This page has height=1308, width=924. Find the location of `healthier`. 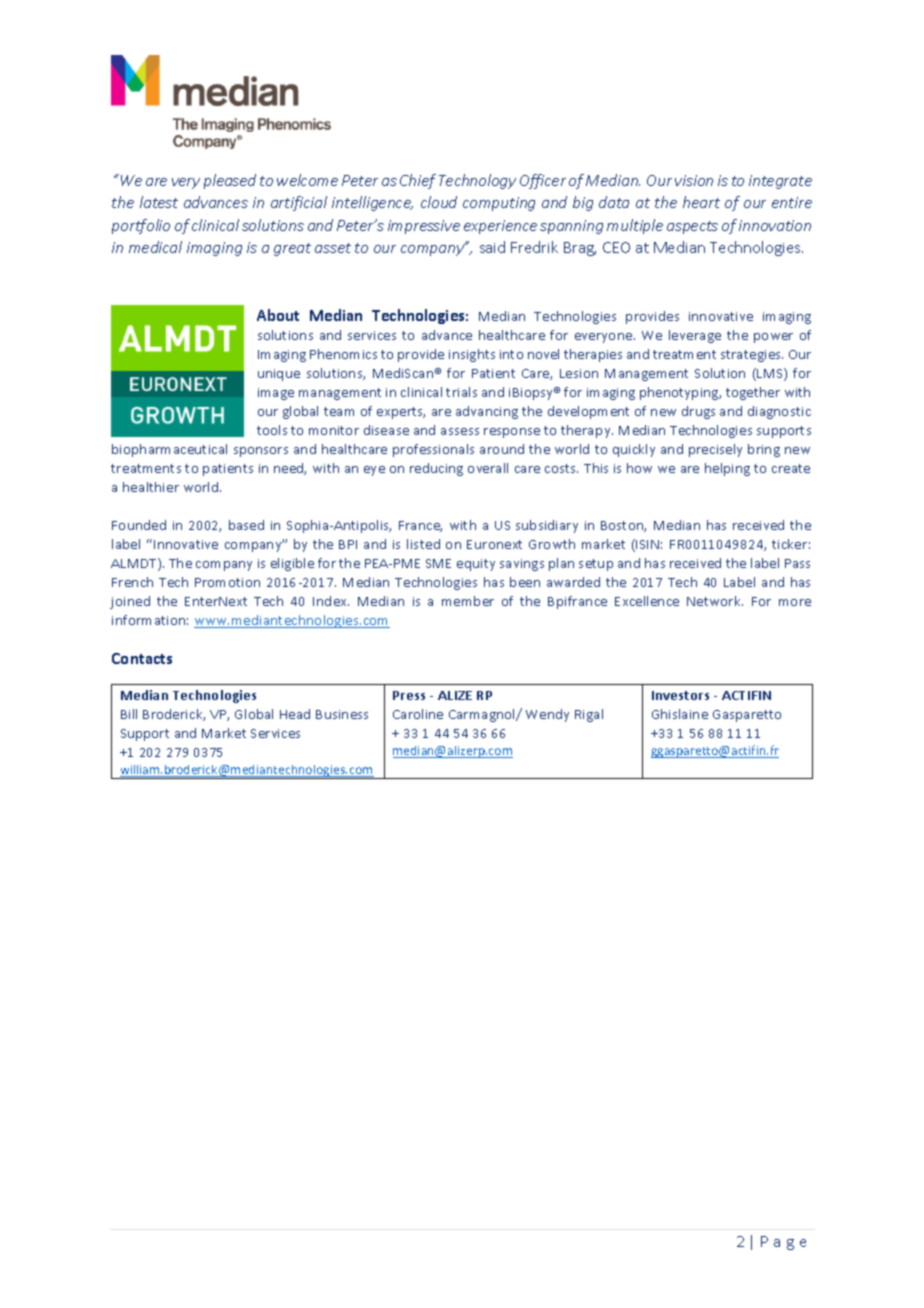

healthier is located at coordinates (151, 487).
